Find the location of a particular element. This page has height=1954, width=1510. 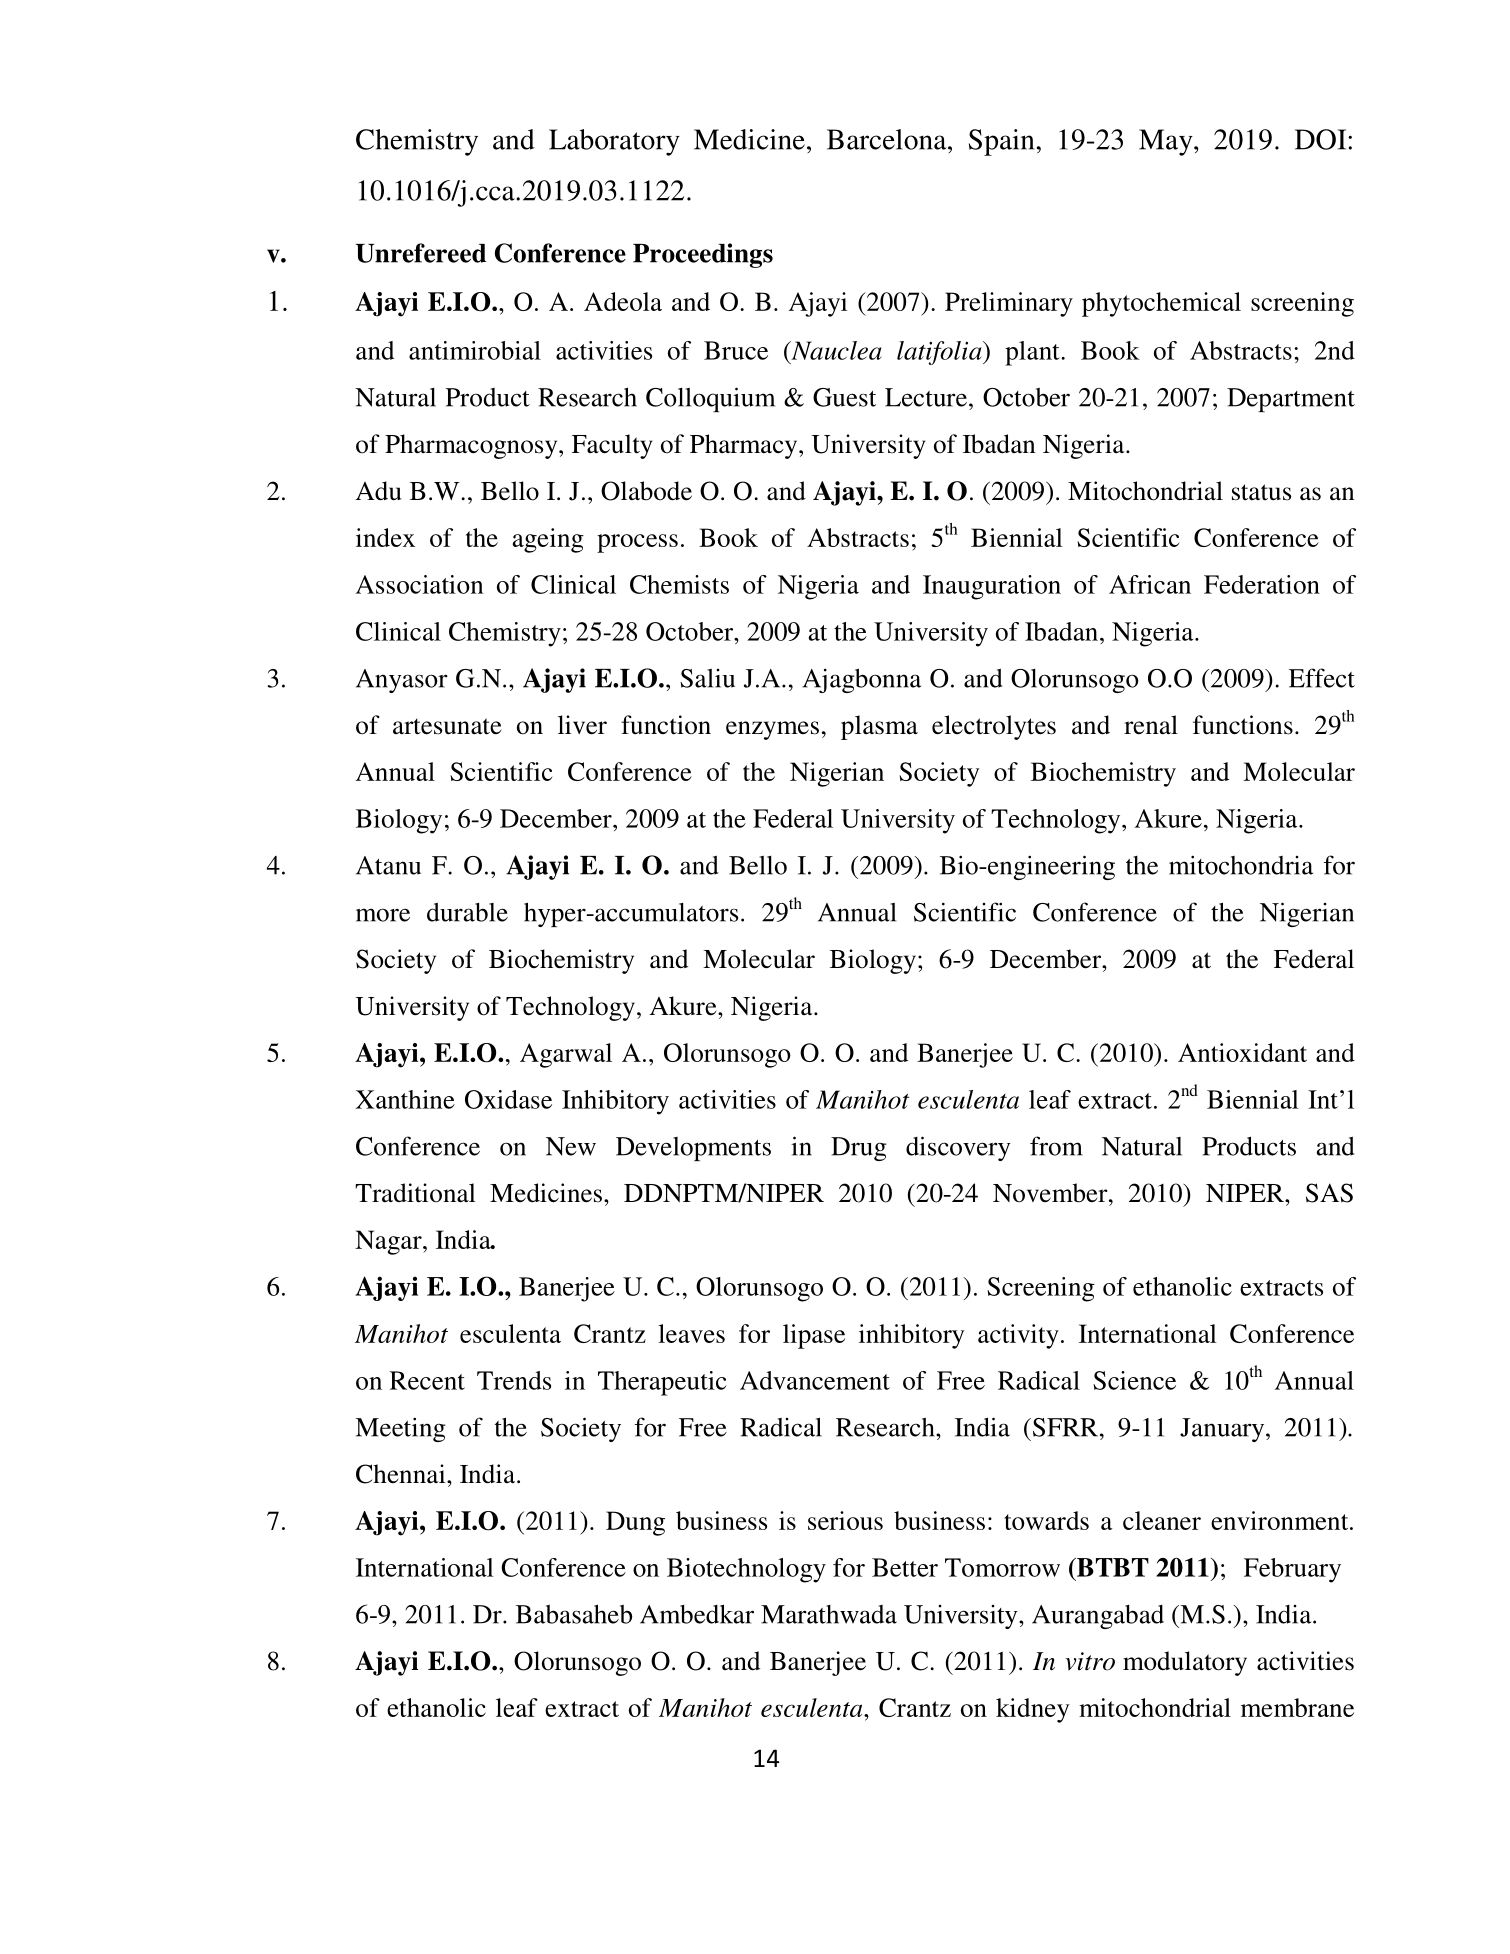

liver is located at coordinates (582, 725).
